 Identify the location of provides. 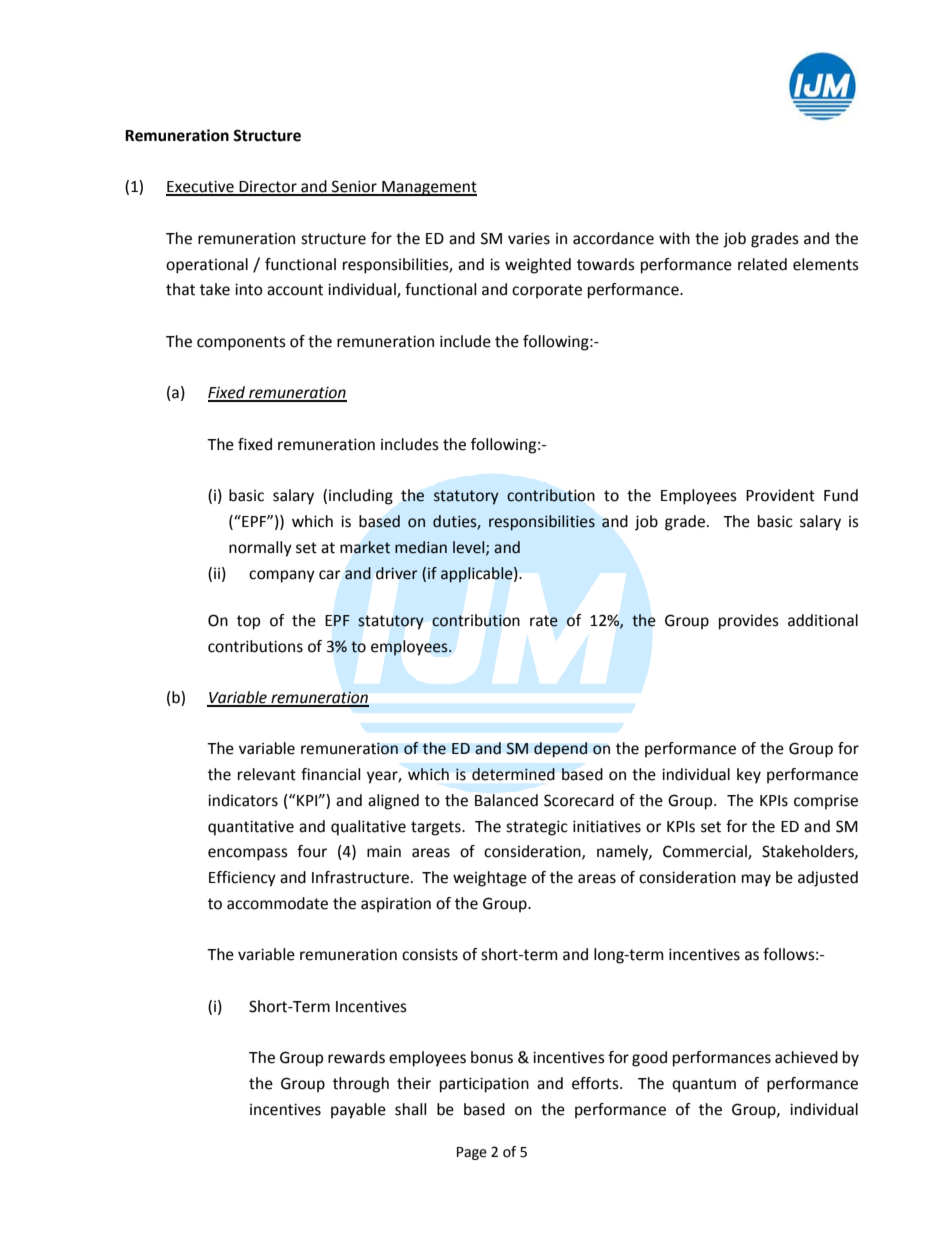
(749, 622).
